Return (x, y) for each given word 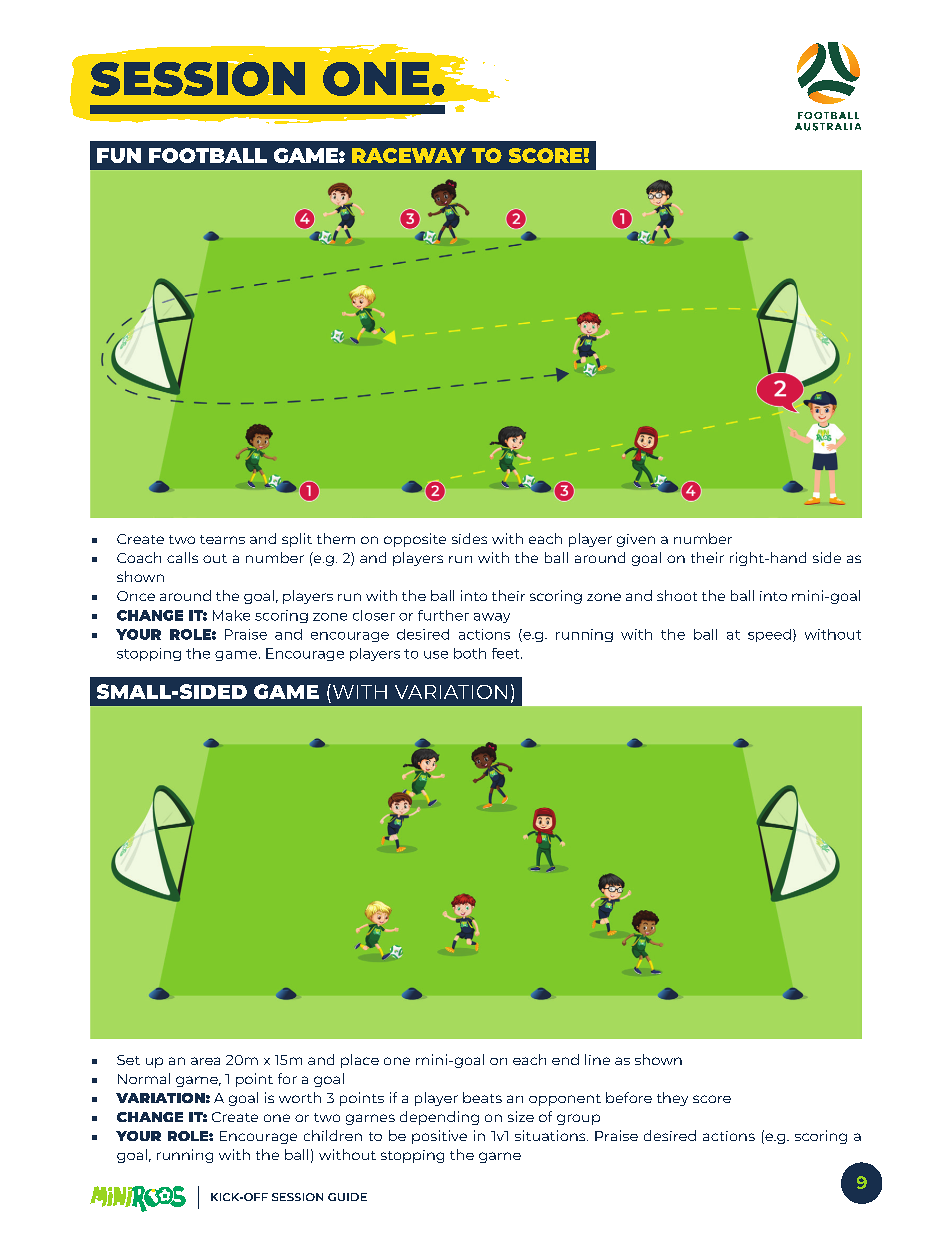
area (205, 1061)
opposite (415, 540)
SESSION (297, 1197)
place (360, 1061)
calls (182, 557)
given (636, 540)
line (597, 1059)
